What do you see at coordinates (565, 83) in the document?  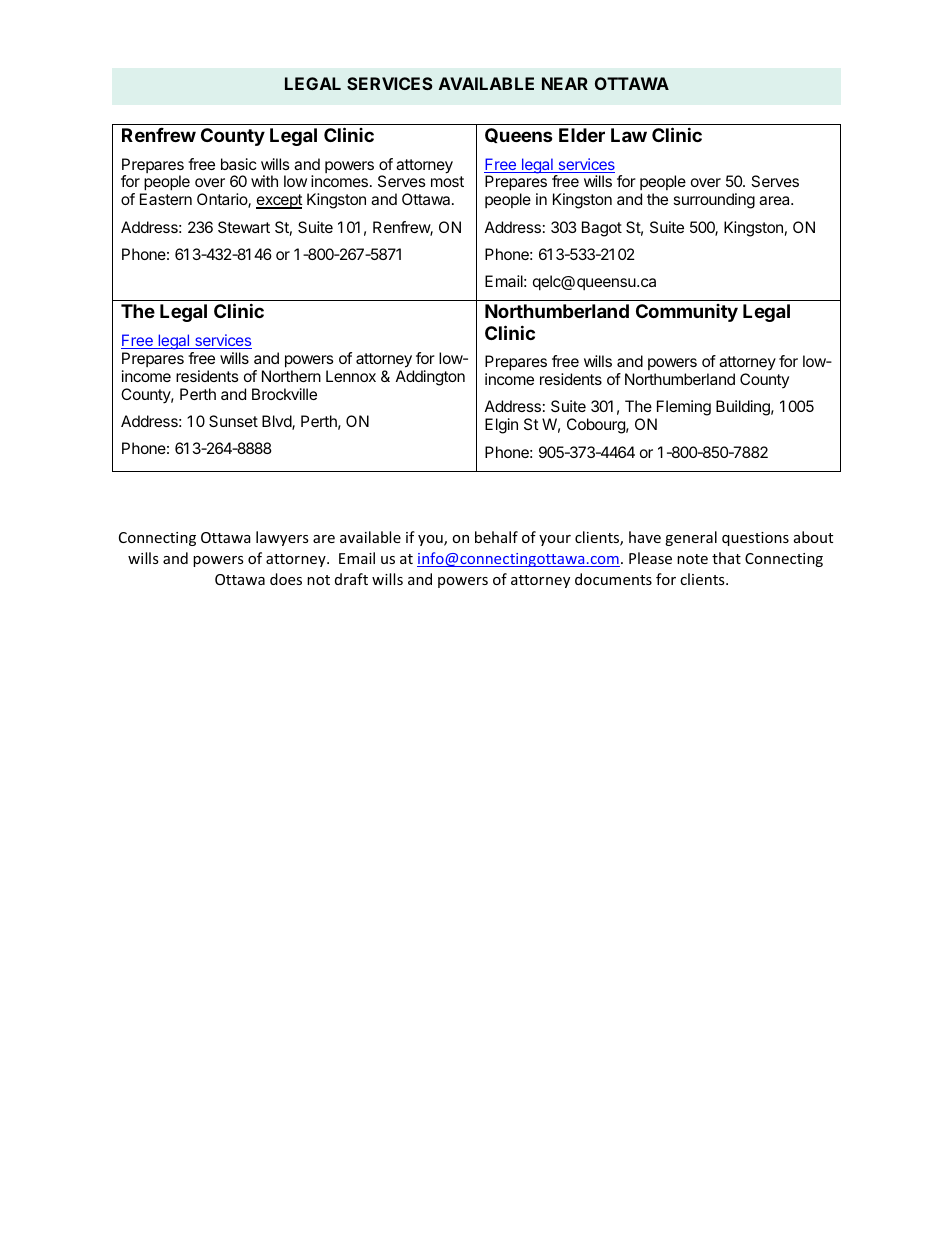 I see `NEAR` at bounding box center [565, 83].
